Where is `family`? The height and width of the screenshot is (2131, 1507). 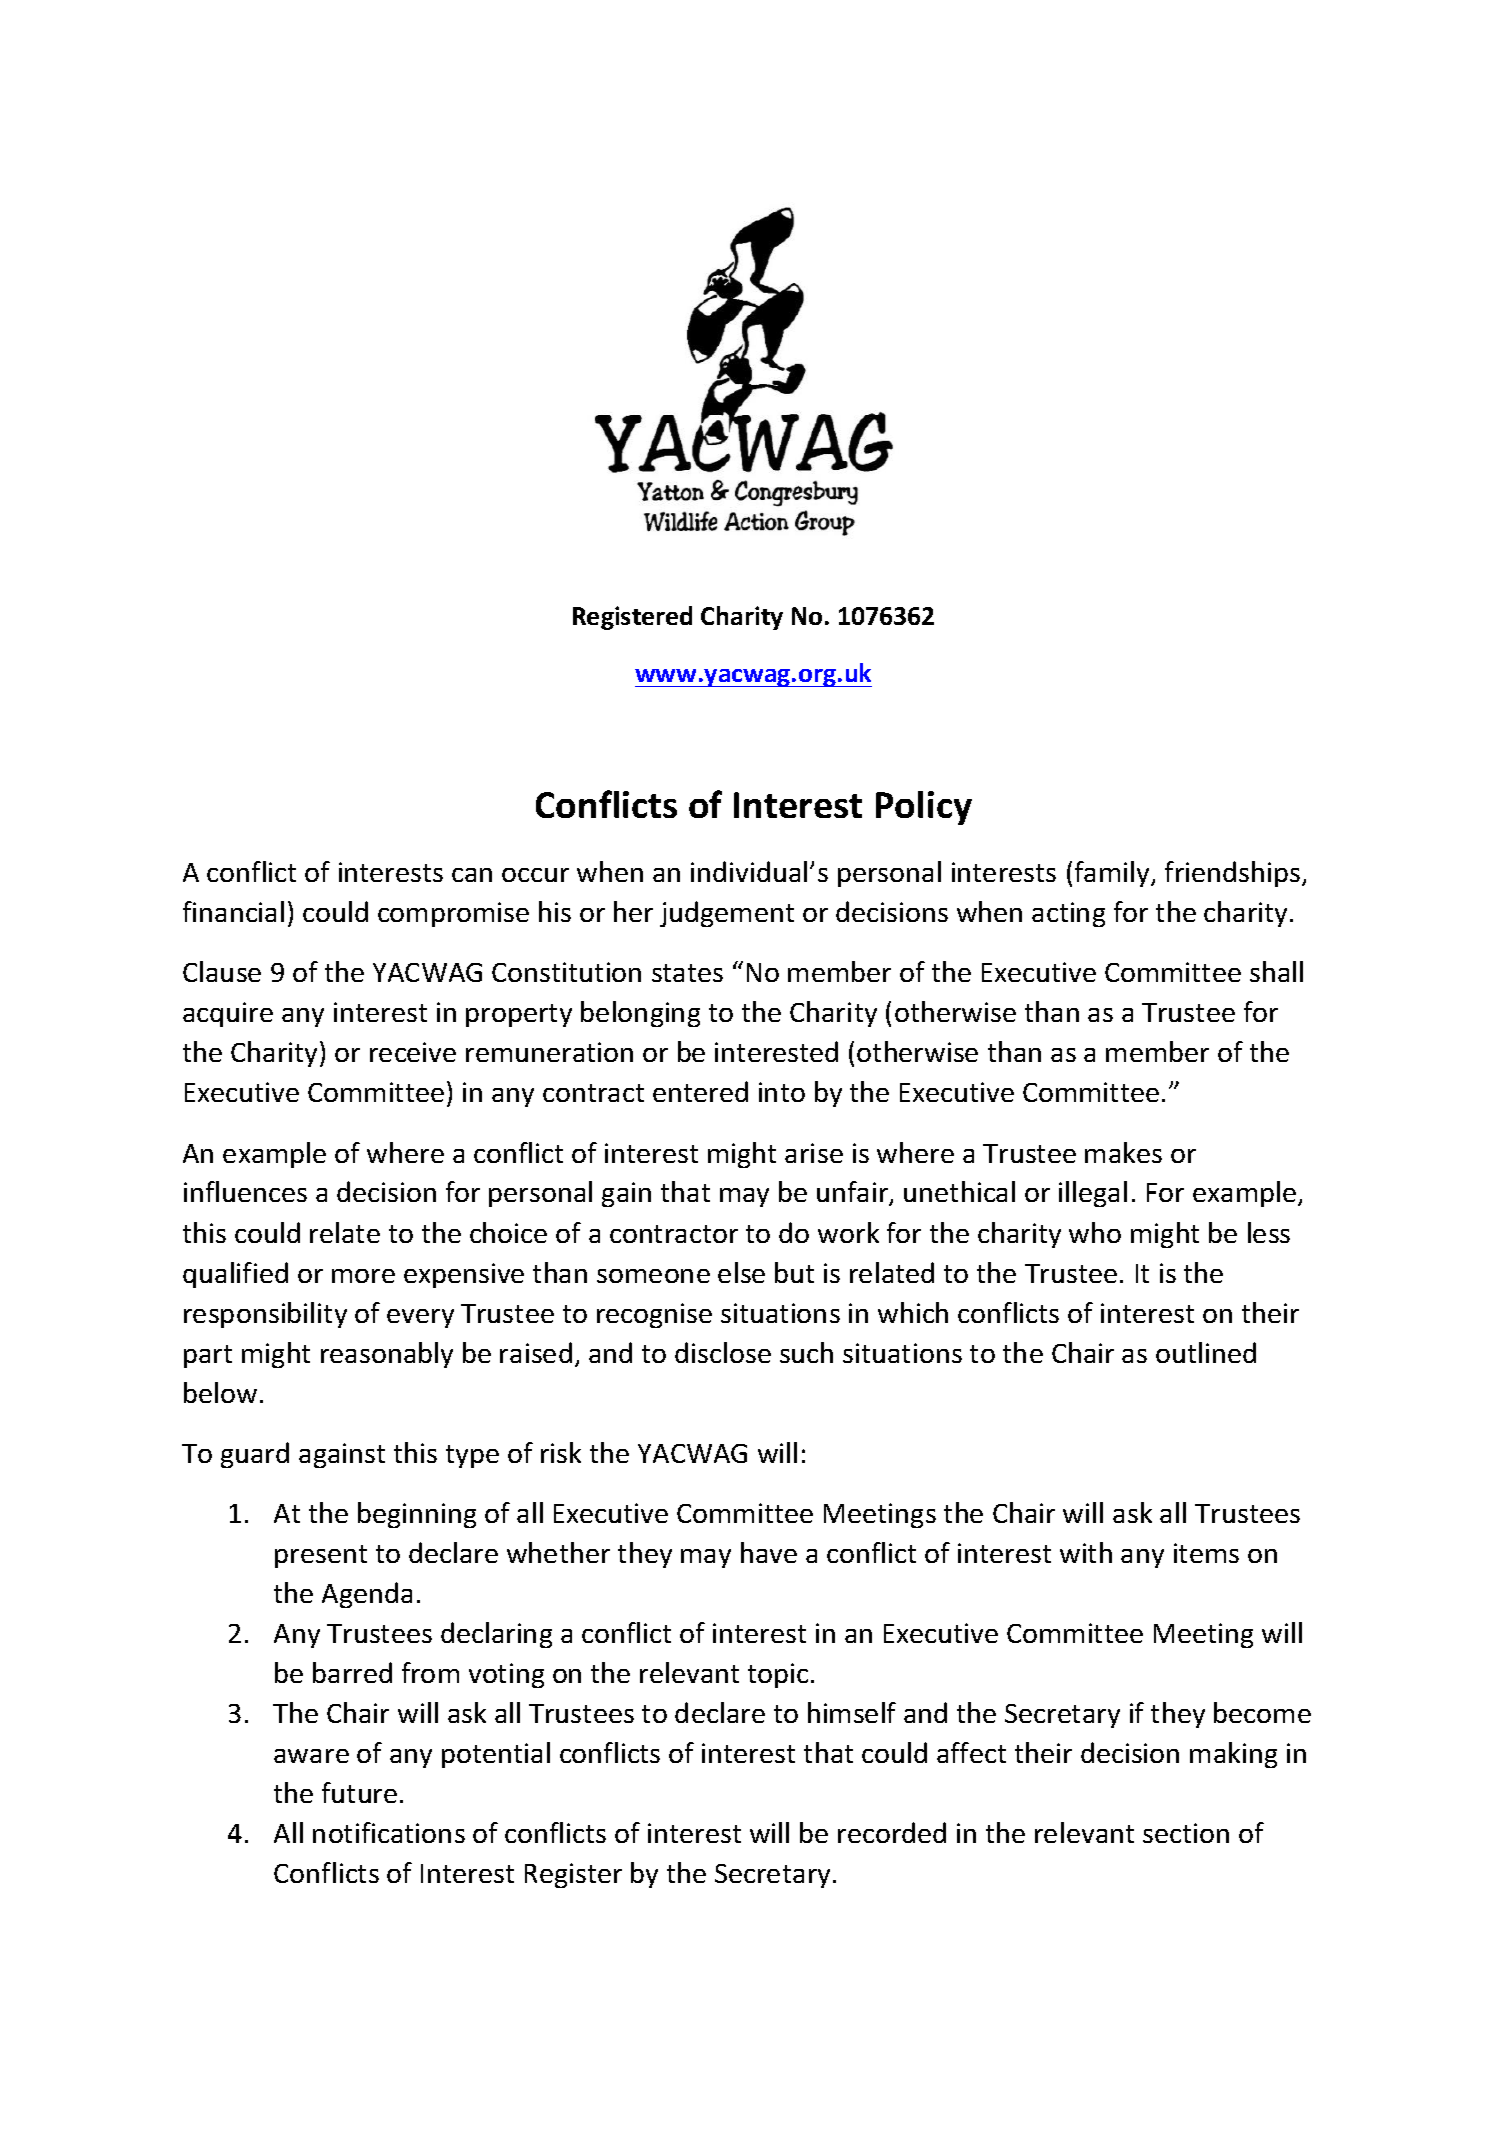
family is located at coordinates (1113, 874).
